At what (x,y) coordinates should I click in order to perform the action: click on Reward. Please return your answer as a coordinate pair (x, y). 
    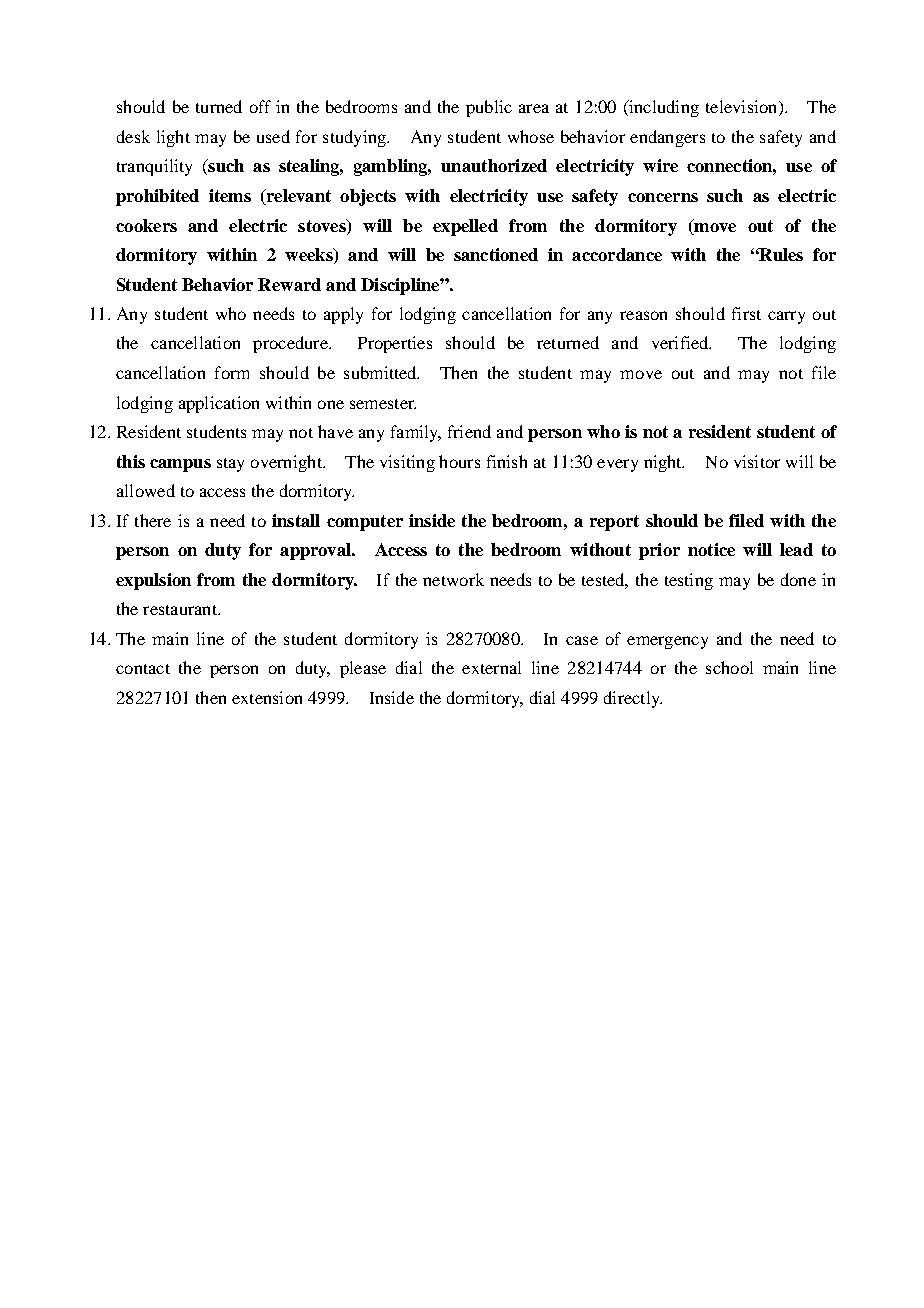
    Looking at the image, I should click on (289, 284).
